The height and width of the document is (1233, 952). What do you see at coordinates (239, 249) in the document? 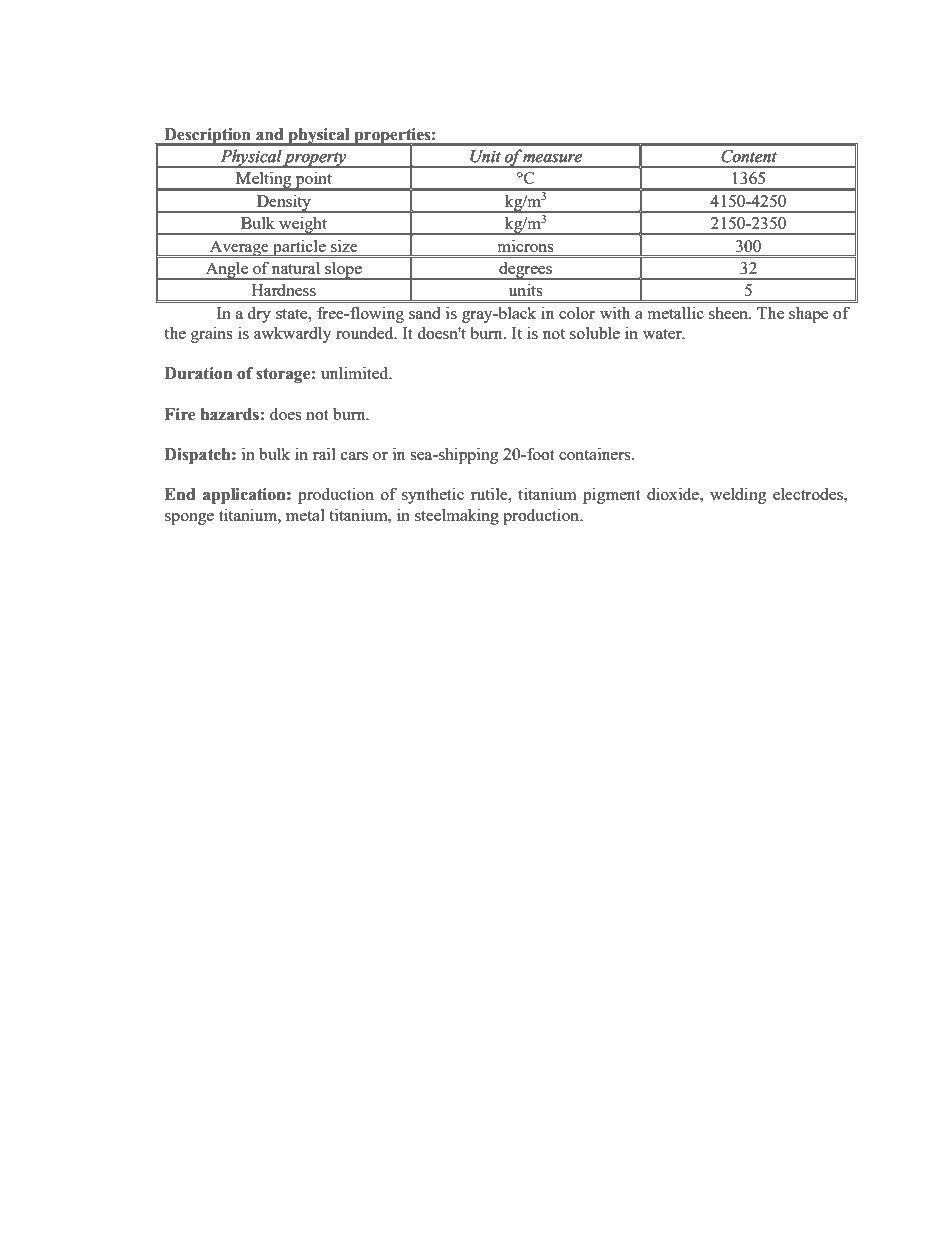
I see `Average` at bounding box center [239, 249].
